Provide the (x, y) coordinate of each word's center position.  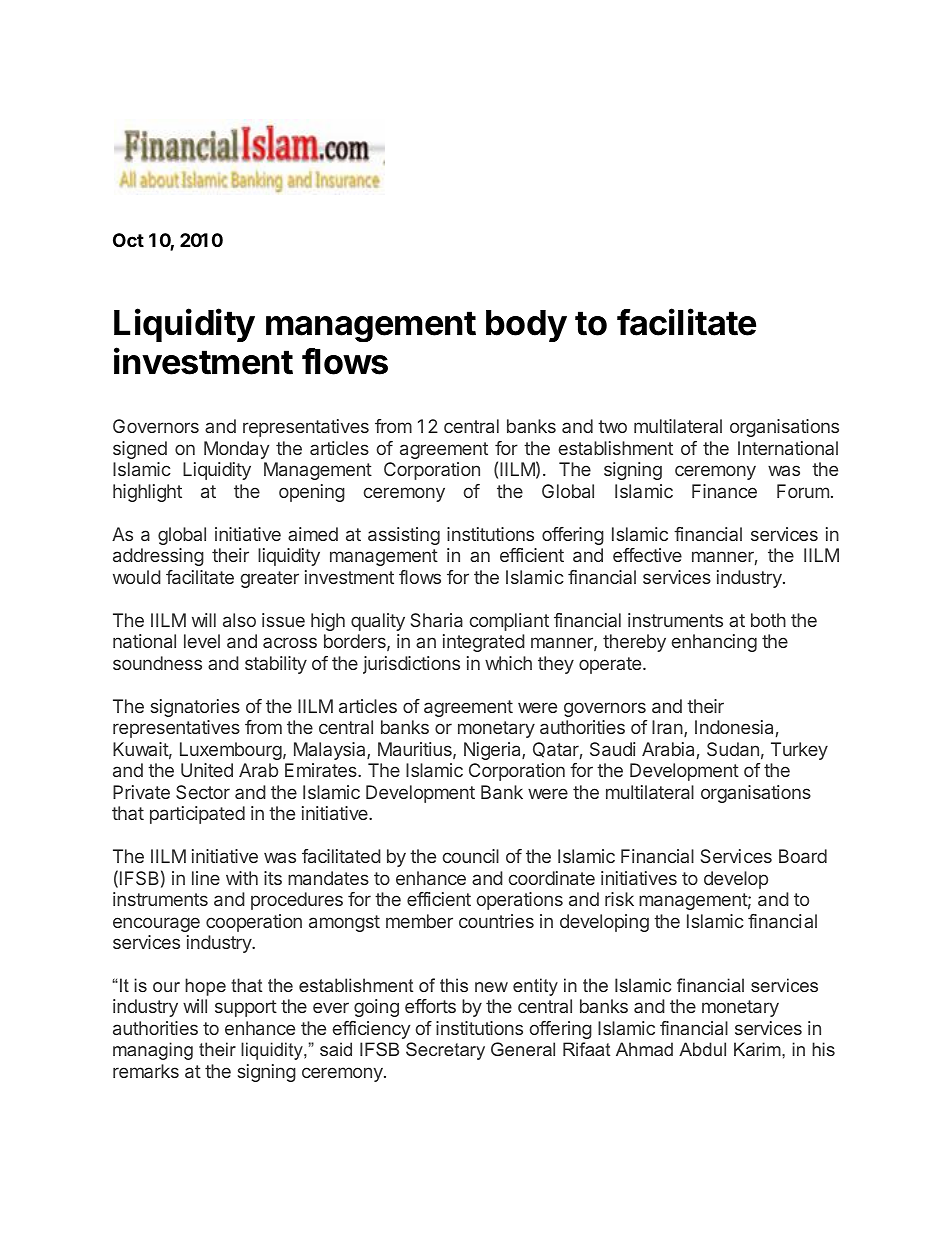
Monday (236, 450)
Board (803, 856)
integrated (484, 643)
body (526, 326)
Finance (724, 491)
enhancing (714, 643)
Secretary (445, 1051)
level (202, 641)
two (612, 426)
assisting (404, 536)
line (206, 878)
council (471, 856)
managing (153, 1051)
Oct (128, 240)
